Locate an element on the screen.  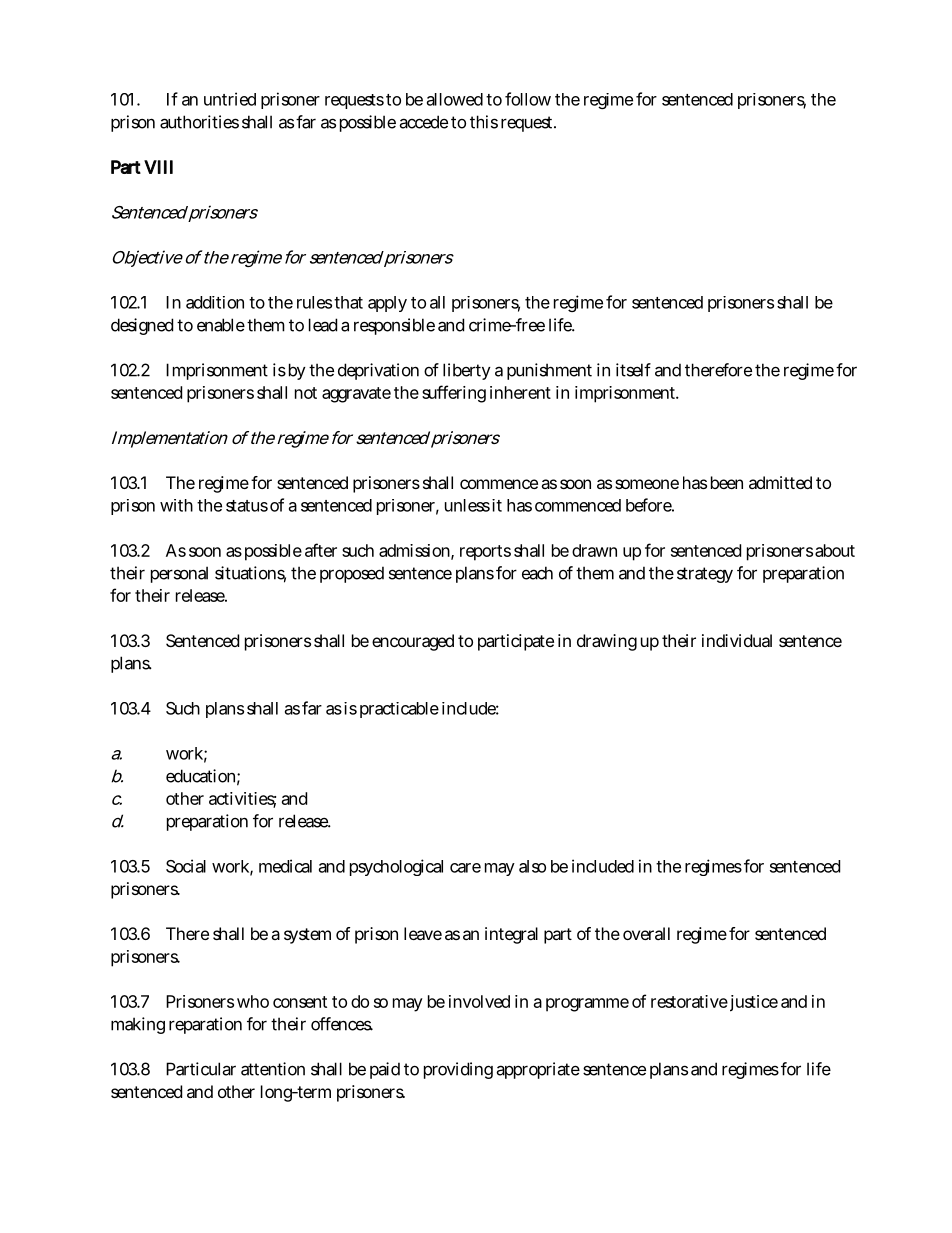
this is located at coordinates (484, 122).
